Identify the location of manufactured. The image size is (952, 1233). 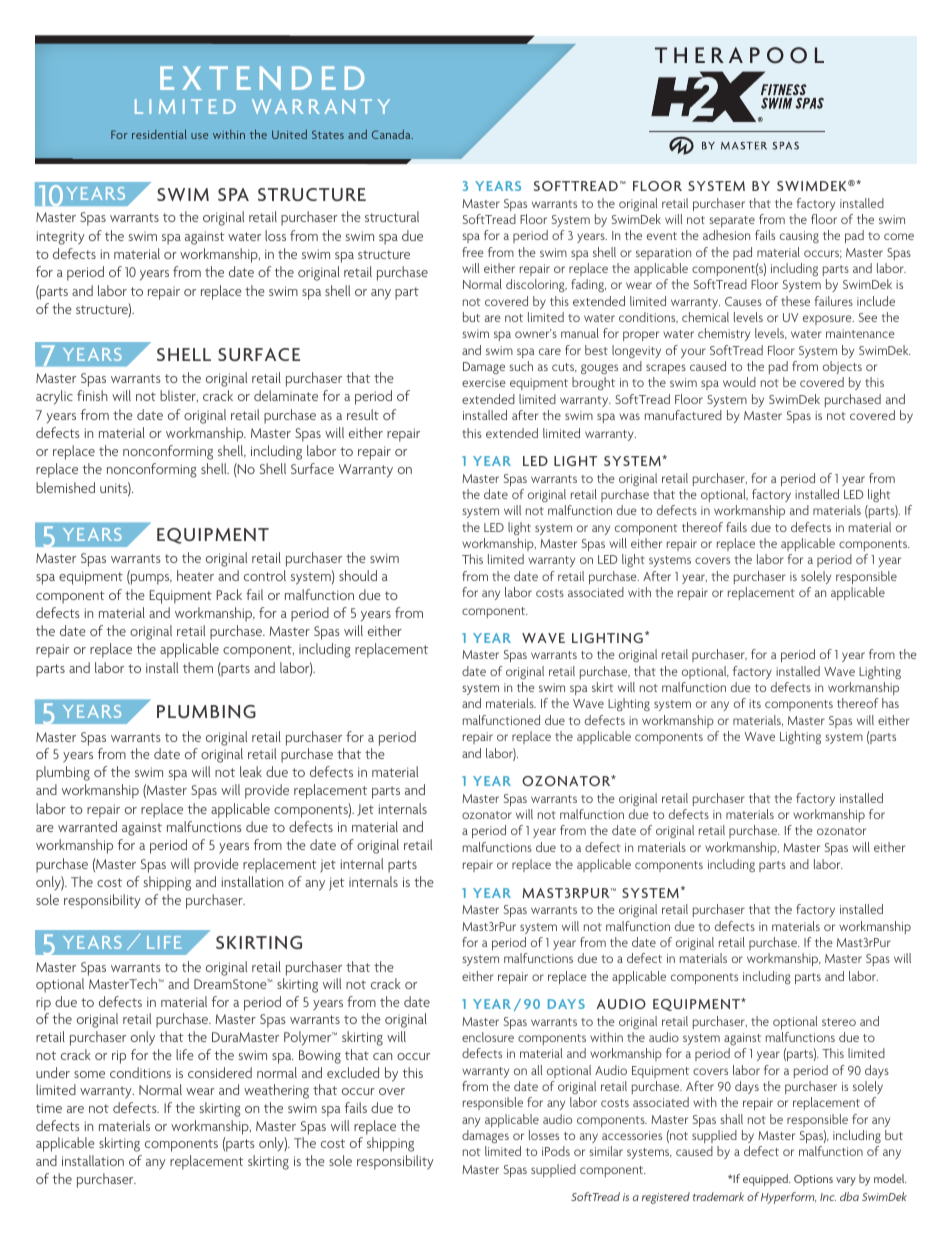
(683, 415).
